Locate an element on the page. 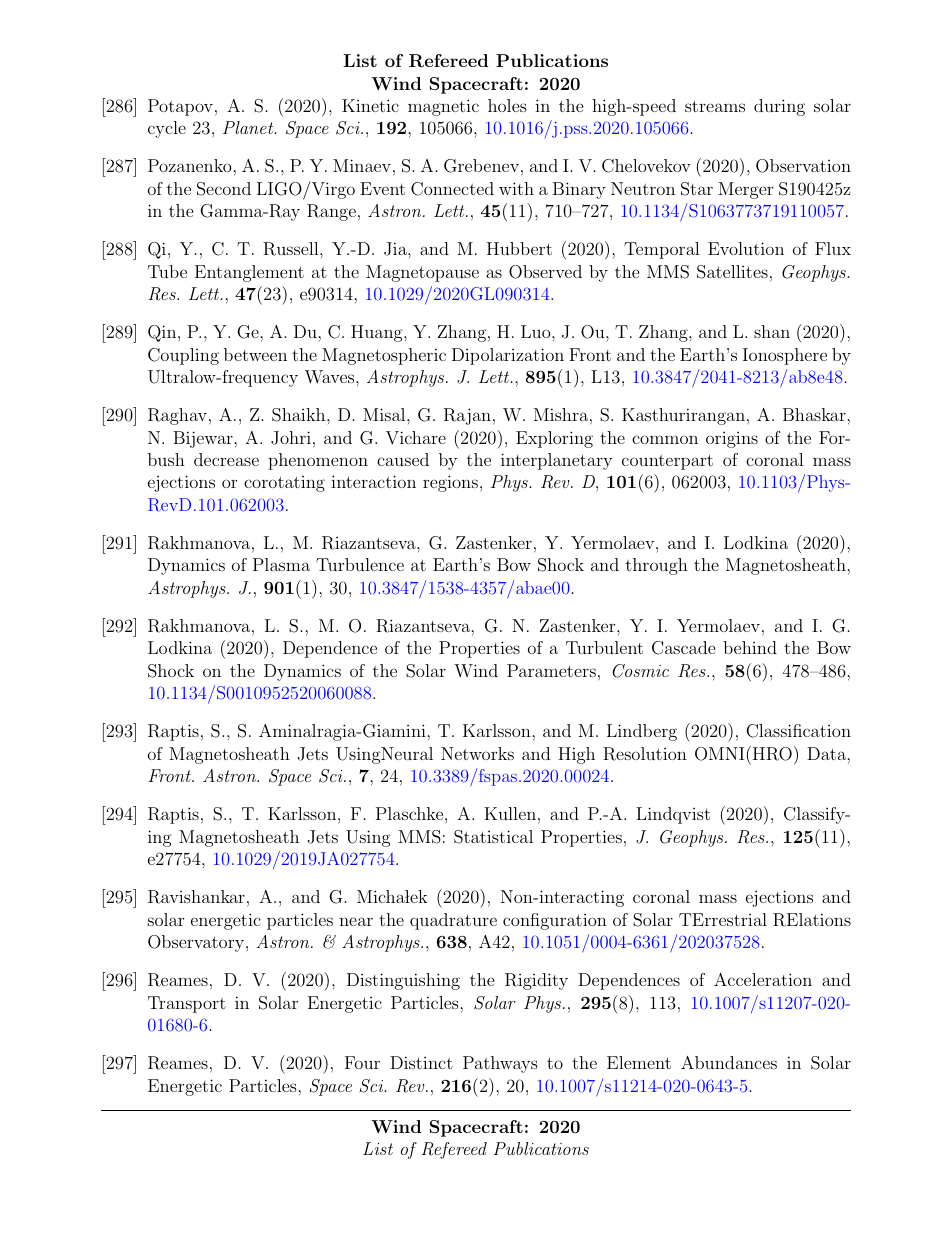 The height and width of the page is (1233, 952). cycle is located at coordinates (167, 129).
